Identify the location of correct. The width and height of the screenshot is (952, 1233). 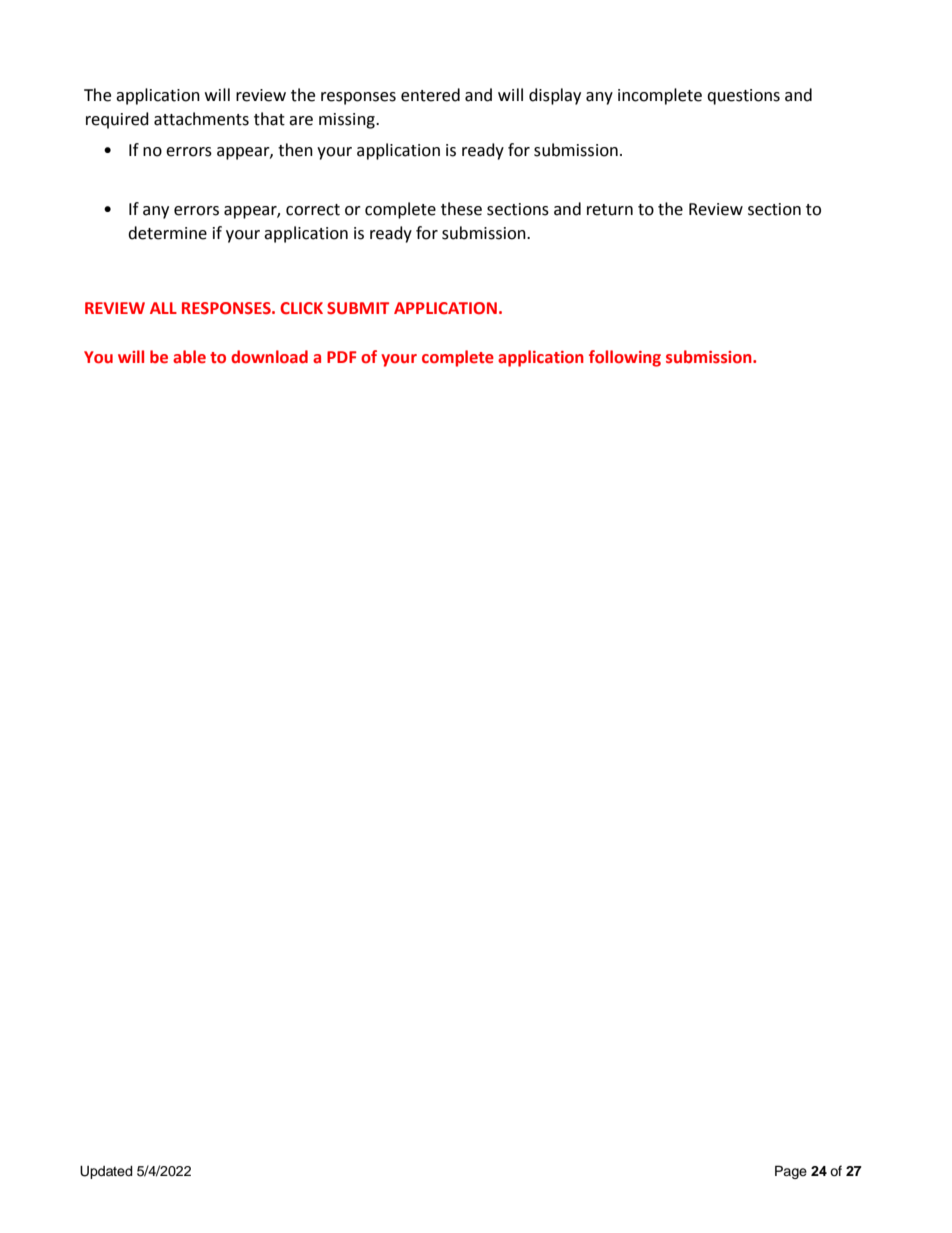
(313, 210).
